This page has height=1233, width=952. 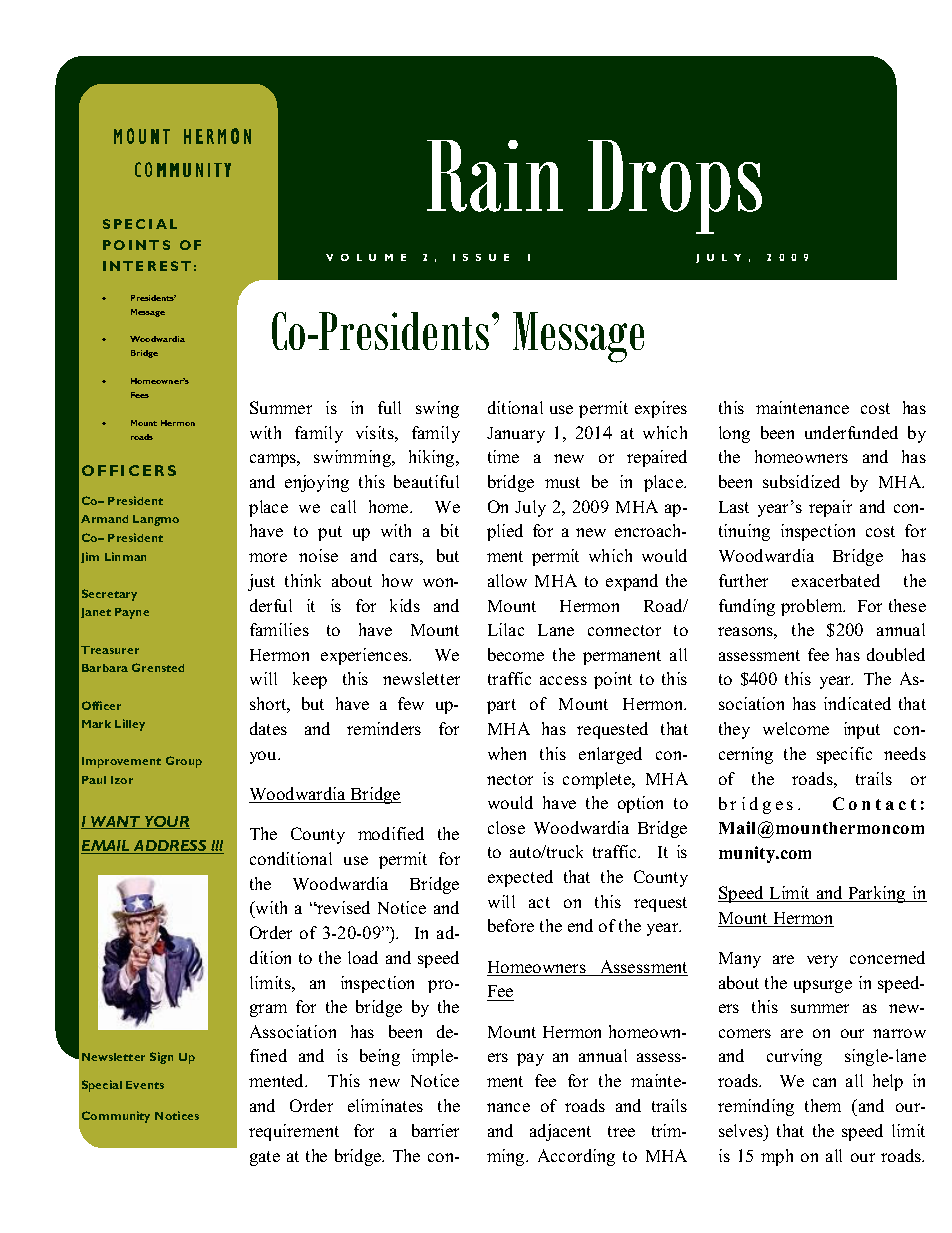 What do you see at coordinates (140, 395) in the page?
I see `Fees` at bounding box center [140, 395].
